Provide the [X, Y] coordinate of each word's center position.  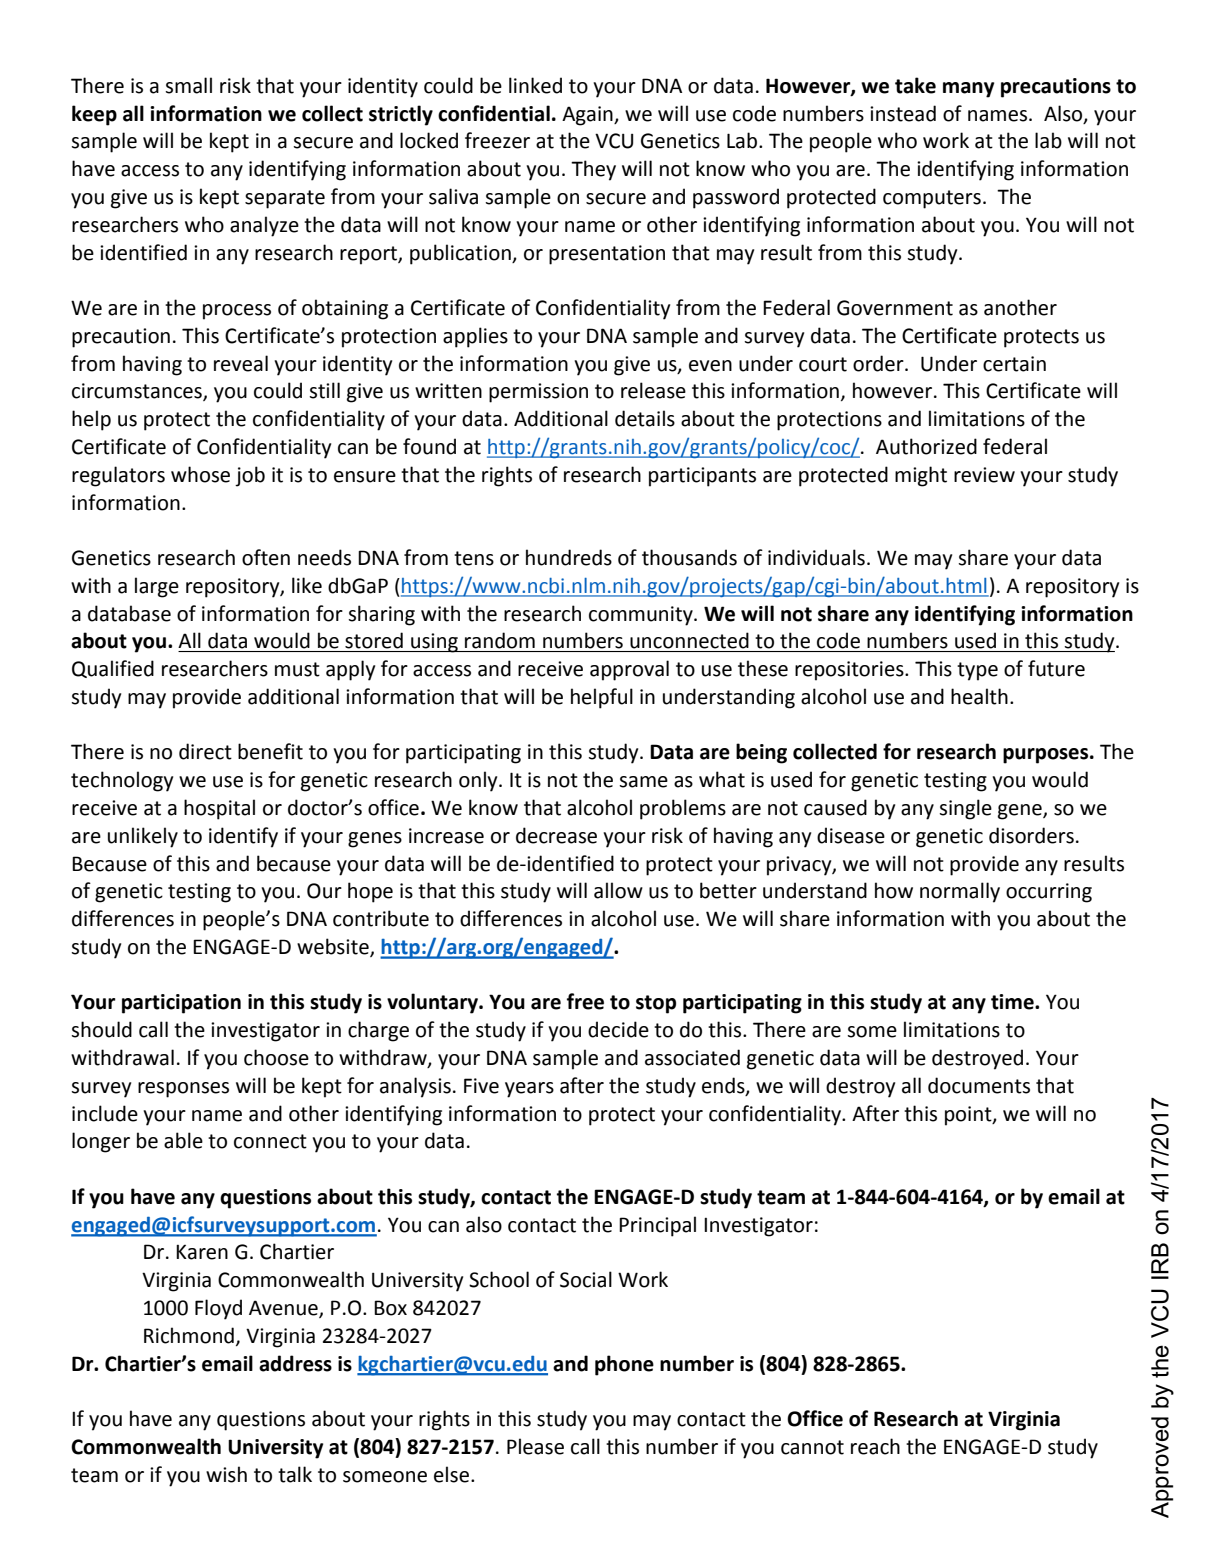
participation [181, 1004]
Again [588, 116]
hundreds [569, 557]
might [921, 476]
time [1013, 1002]
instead [903, 113]
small [188, 85]
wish [226, 1474]
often [266, 557]
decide [618, 1029]
